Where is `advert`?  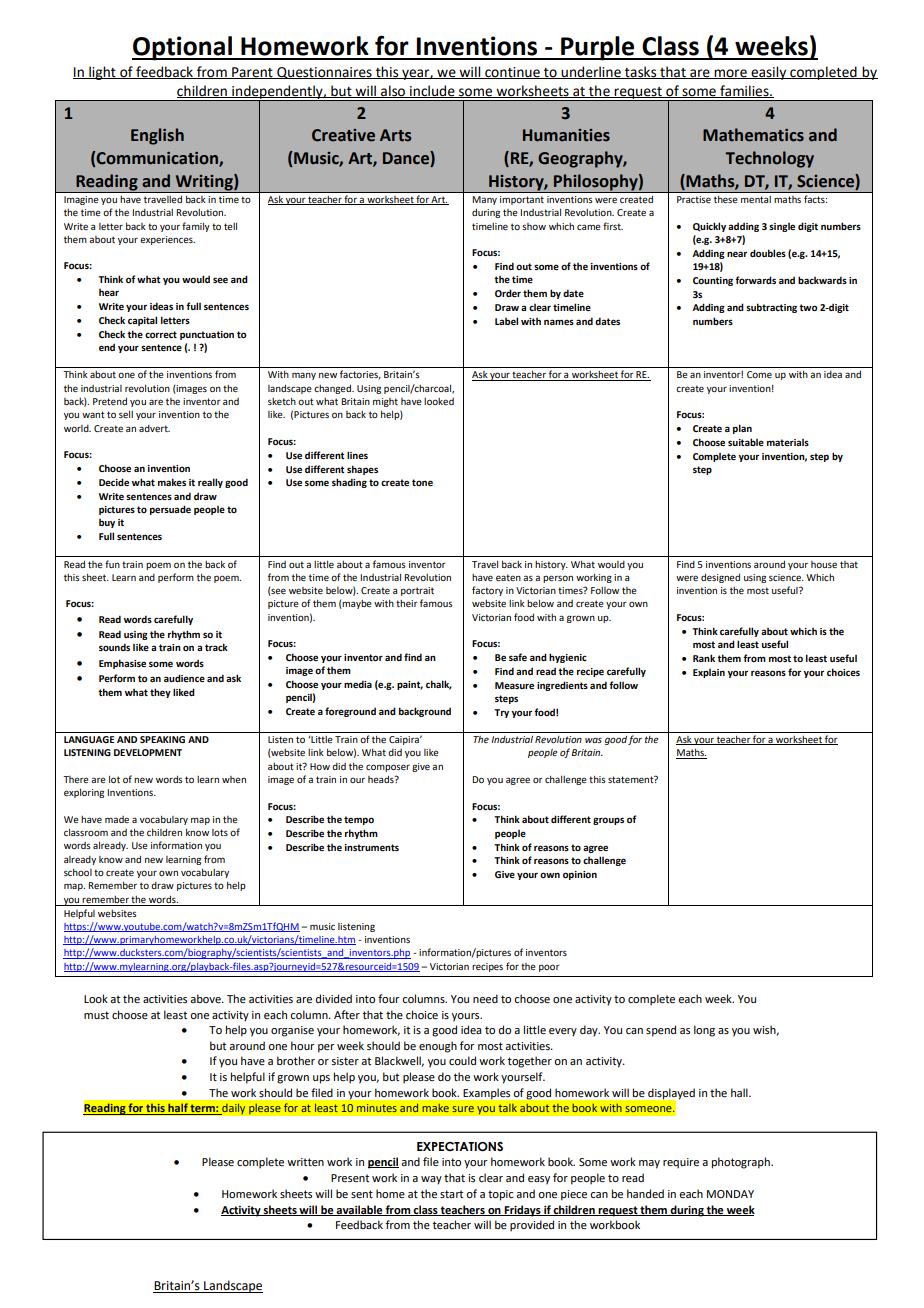
advert is located at coordinates (154, 428).
